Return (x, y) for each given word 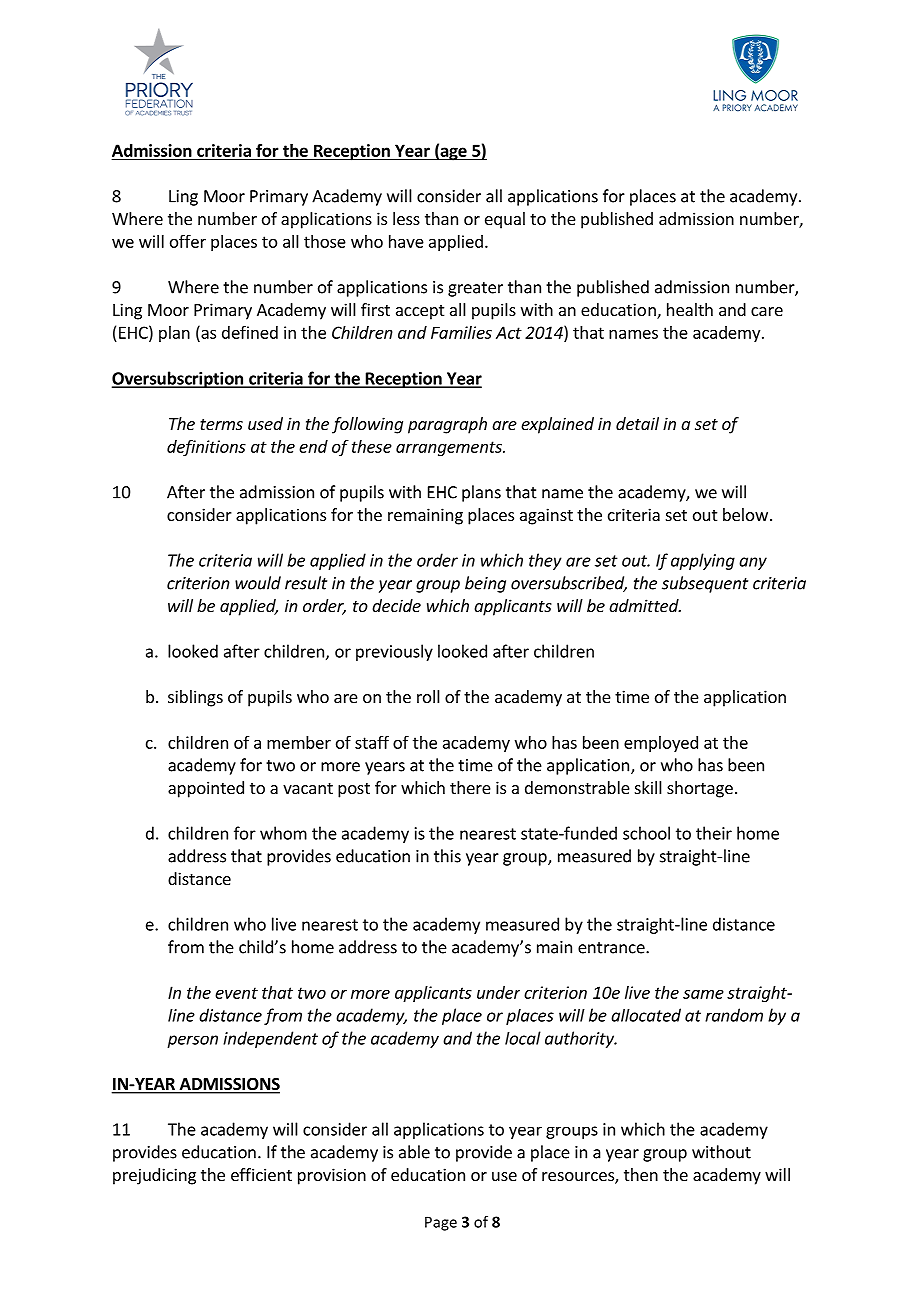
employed (661, 744)
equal (505, 220)
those (325, 241)
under (498, 992)
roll (428, 696)
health (690, 309)
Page (441, 1223)
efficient (261, 1174)
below (745, 514)
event (236, 993)
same (703, 994)
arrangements (450, 448)
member (299, 742)
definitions (206, 448)
